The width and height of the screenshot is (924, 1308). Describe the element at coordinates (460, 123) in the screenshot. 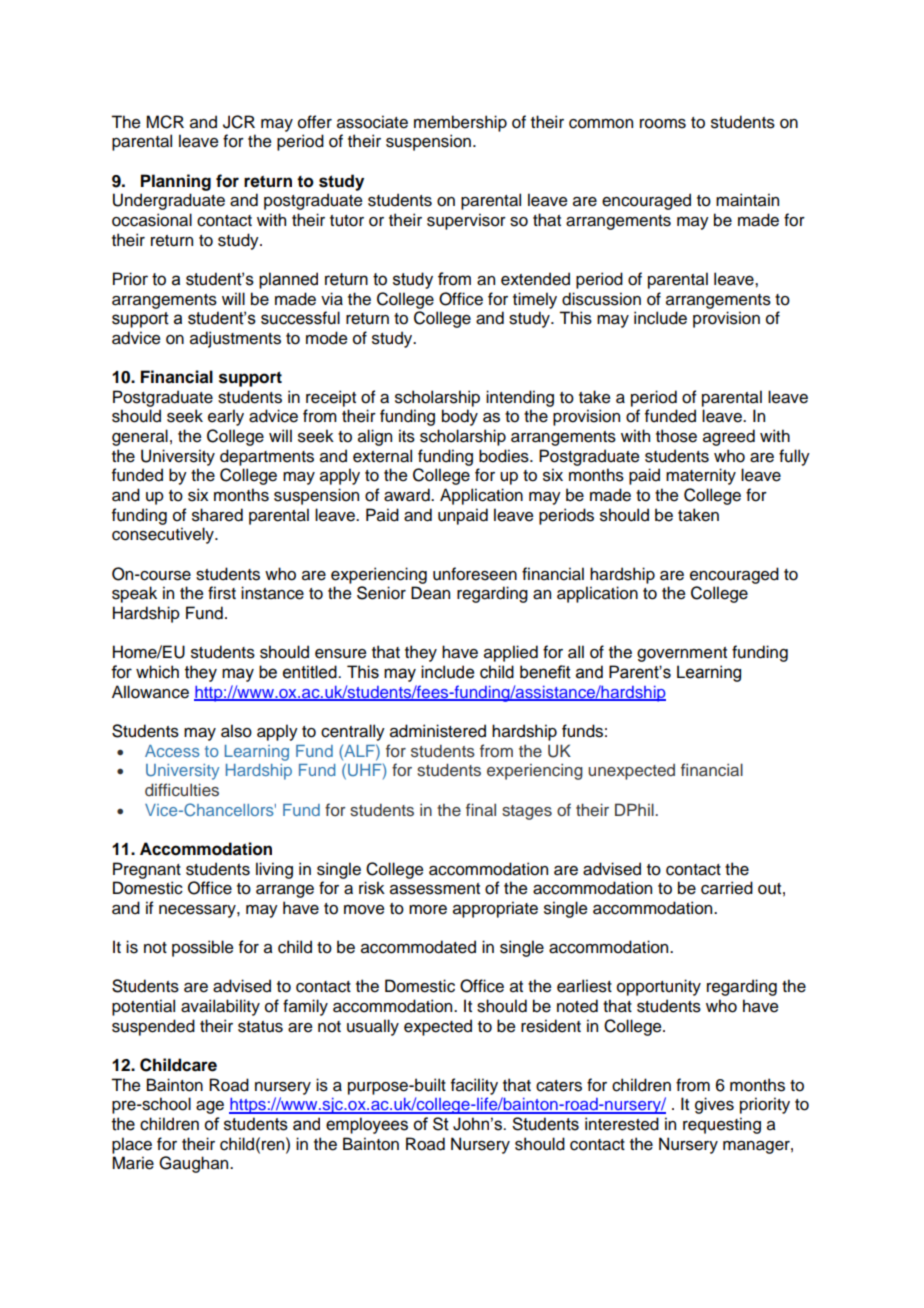

I see `membership` at that location.
